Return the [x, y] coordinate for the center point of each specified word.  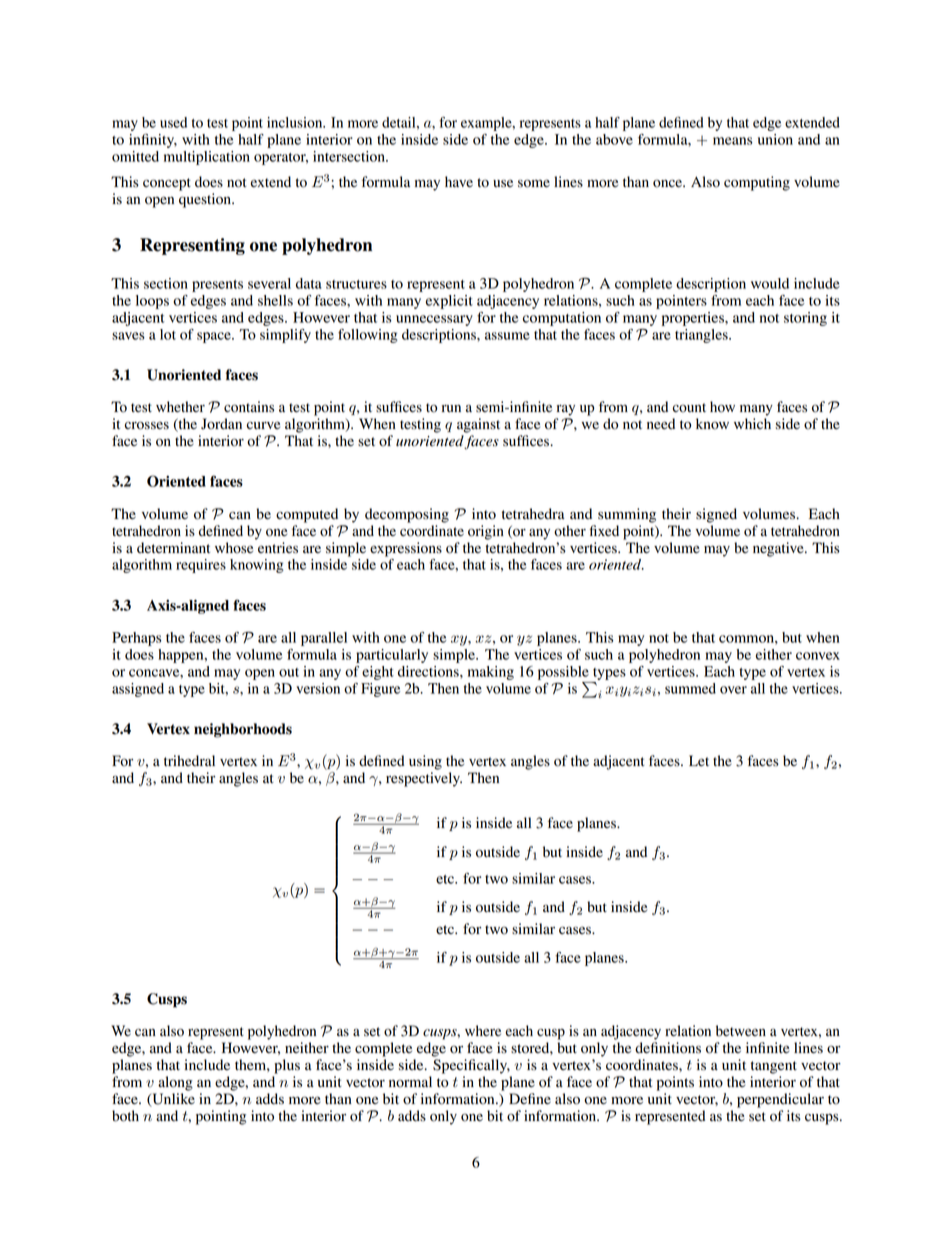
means [733, 141]
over [733, 690]
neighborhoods [243, 730]
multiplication [207, 158]
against [478, 425]
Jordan [221, 424]
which [752, 423]
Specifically [471, 1066]
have [459, 181]
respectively [424, 779]
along [175, 1083]
